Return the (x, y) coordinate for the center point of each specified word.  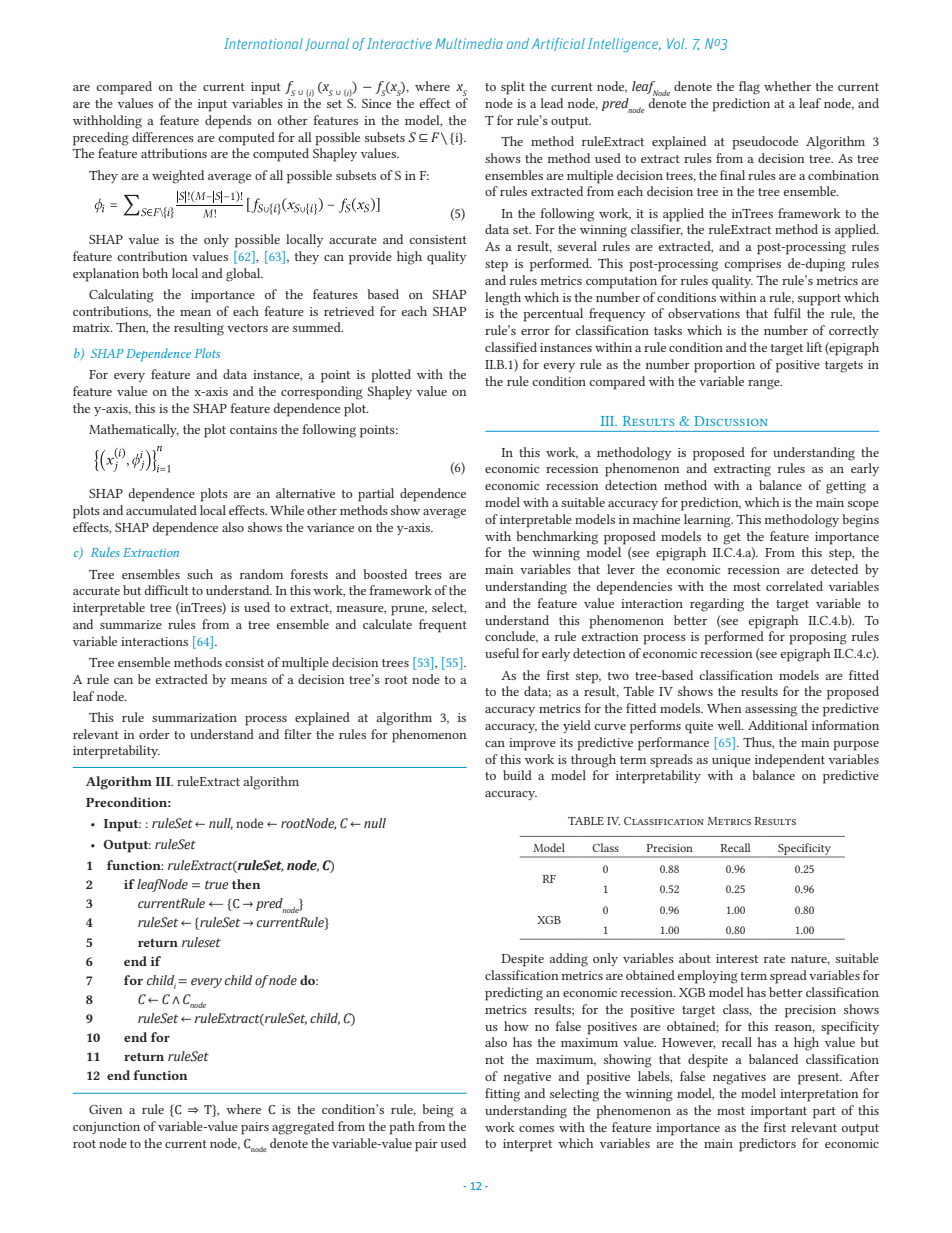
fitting (502, 1095)
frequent (443, 626)
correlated (794, 586)
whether (787, 86)
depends (228, 122)
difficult (167, 590)
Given (105, 1109)
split (513, 88)
